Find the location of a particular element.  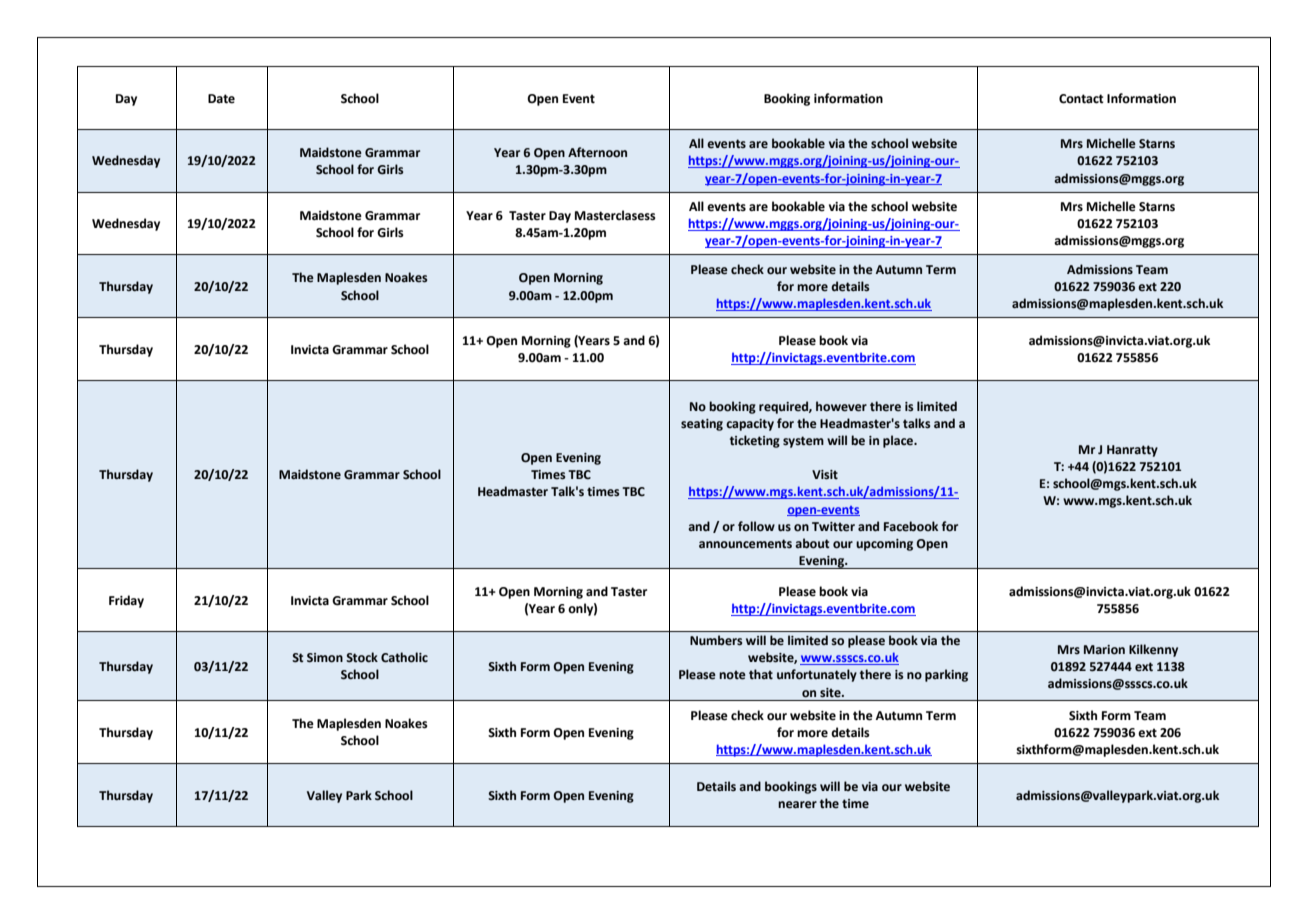

nearer is located at coordinates (797, 805).
